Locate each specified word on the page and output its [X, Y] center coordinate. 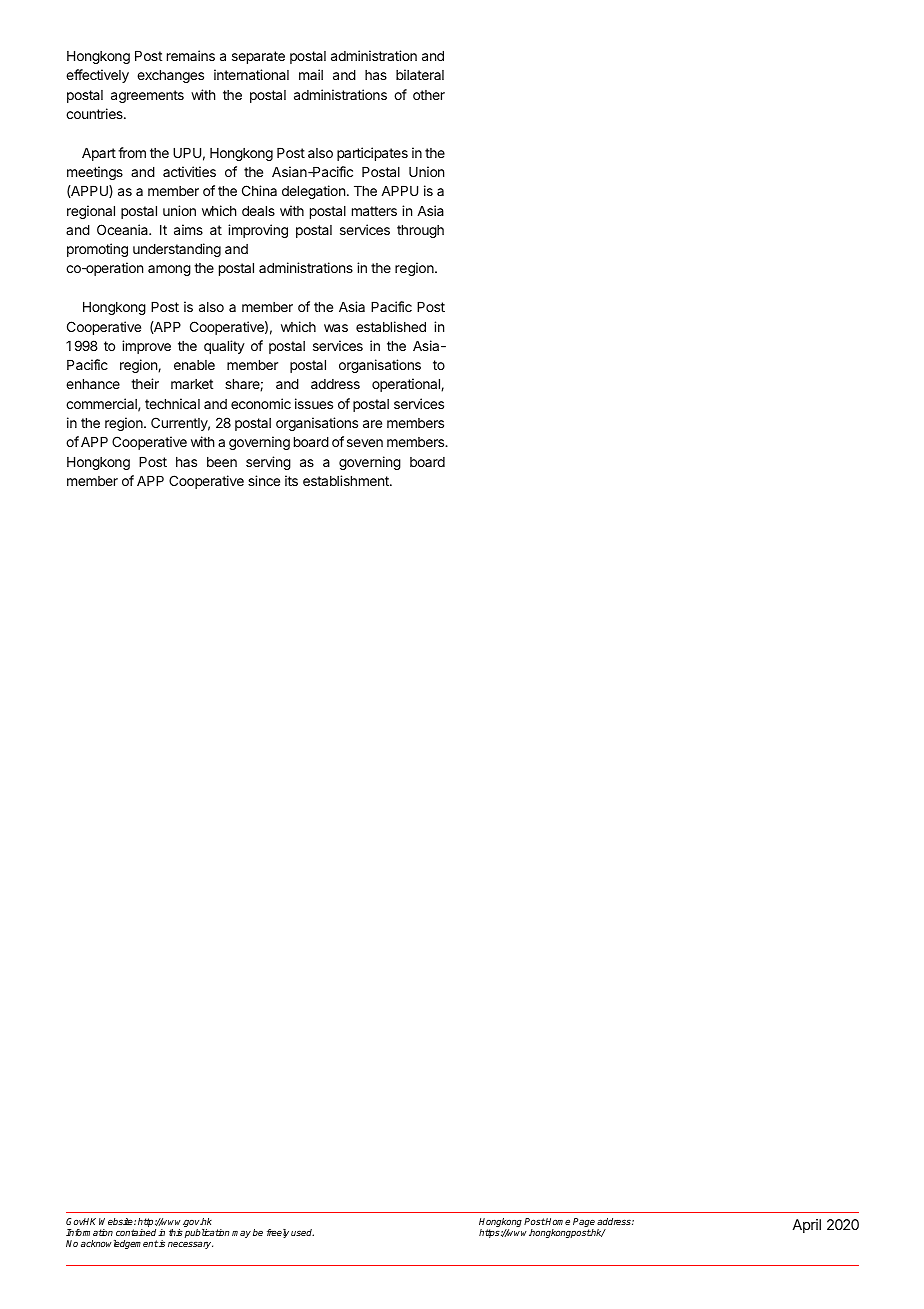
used [302, 1232]
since [264, 480]
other [429, 95]
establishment [347, 480]
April [806, 1226]
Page [584, 1224]
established [391, 326]
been [222, 462]
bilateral [420, 74]
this [176, 1232]
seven [365, 443]
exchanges [170, 76]
